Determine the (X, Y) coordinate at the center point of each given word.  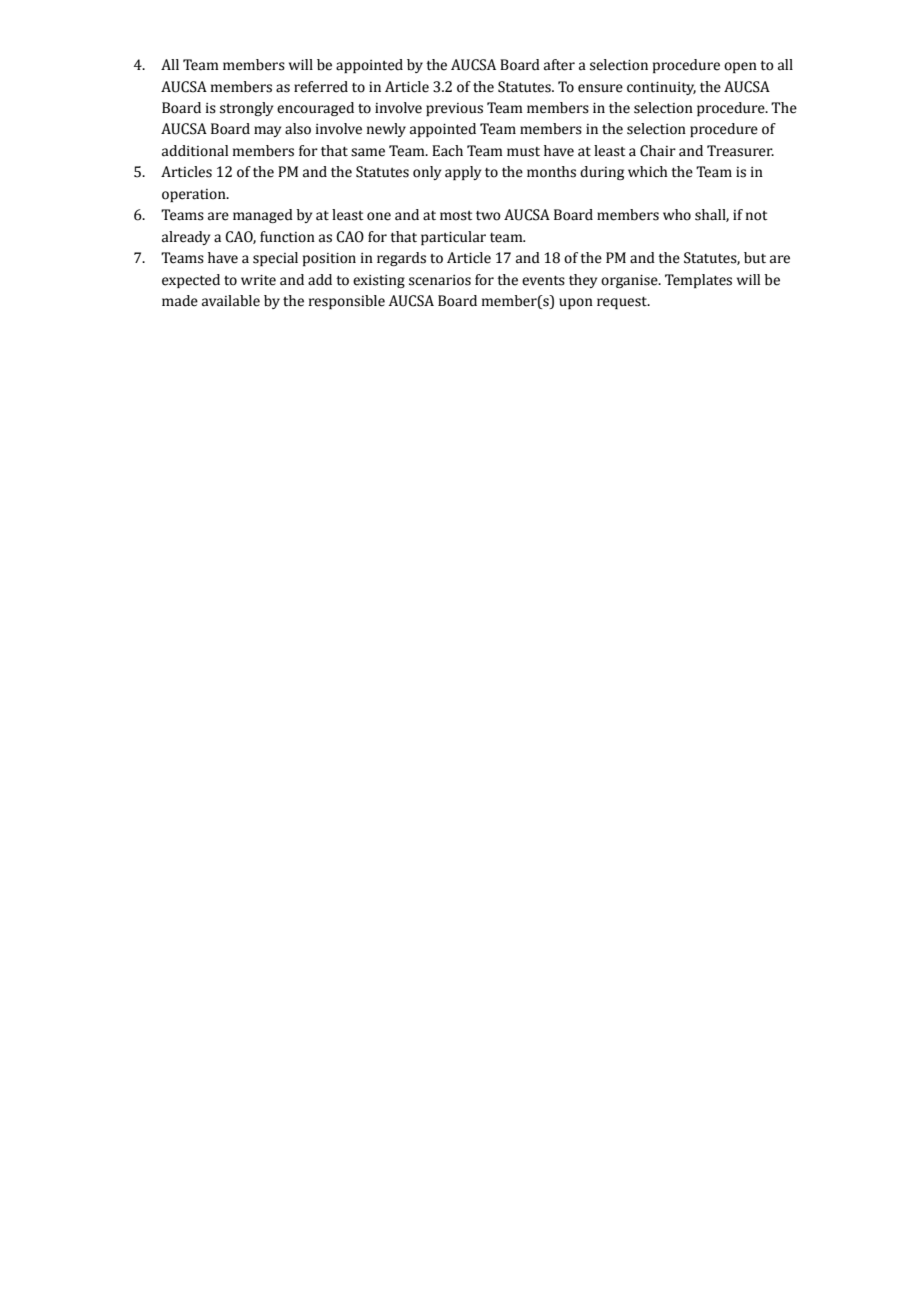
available (231, 301)
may (267, 131)
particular (453, 238)
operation (195, 195)
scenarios (440, 280)
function (287, 237)
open (740, 67)
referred (321, 87)
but (755, 258)
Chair (658, 151)
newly (386, 130)
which (648, 172)
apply (463, 173)
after (559, 65)
